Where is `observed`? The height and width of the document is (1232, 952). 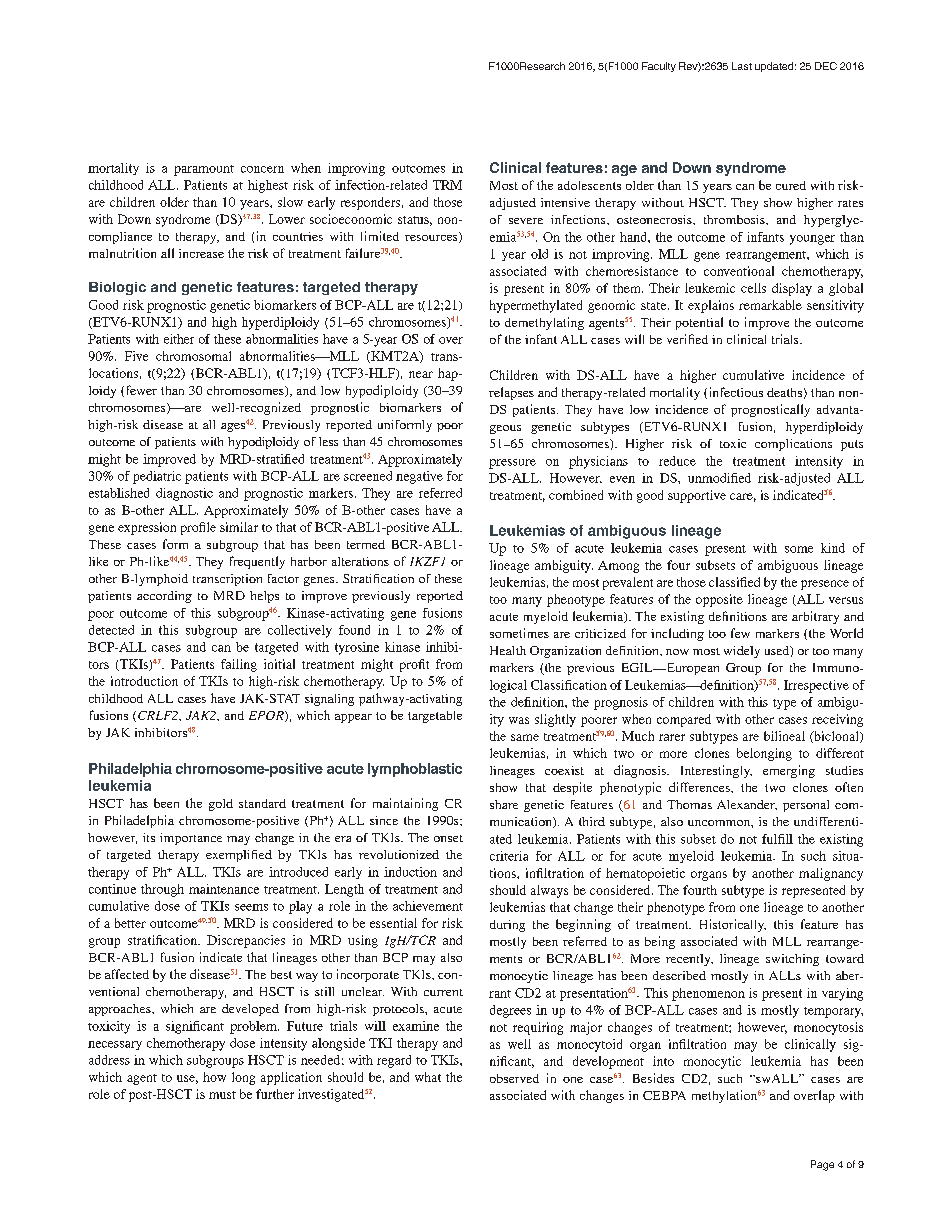
observed is located at coordinates (514, 1078).
